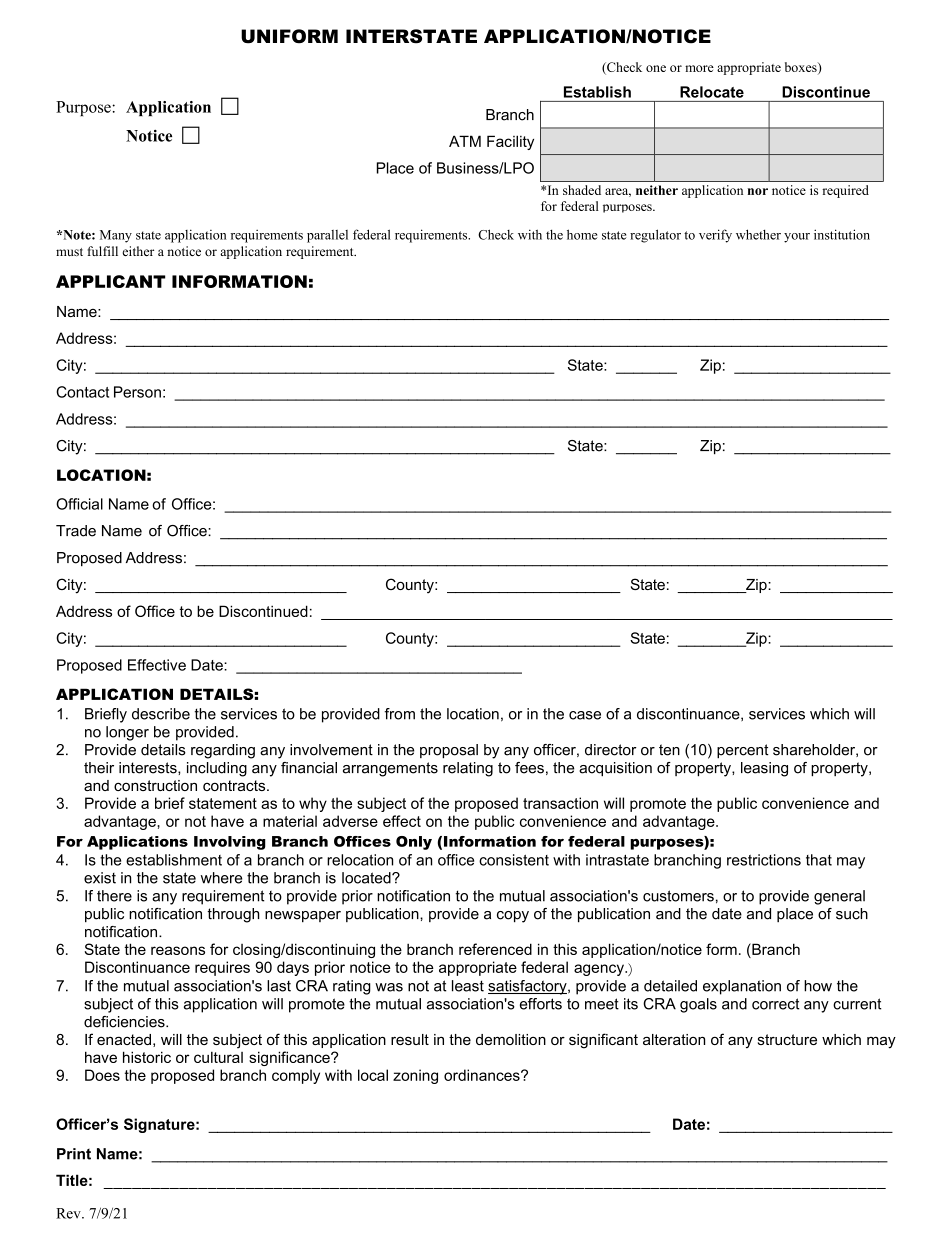 Image resolution: width=952 pixels, height=1233 pixels. I want to click on ATM, so click(465, 141).
